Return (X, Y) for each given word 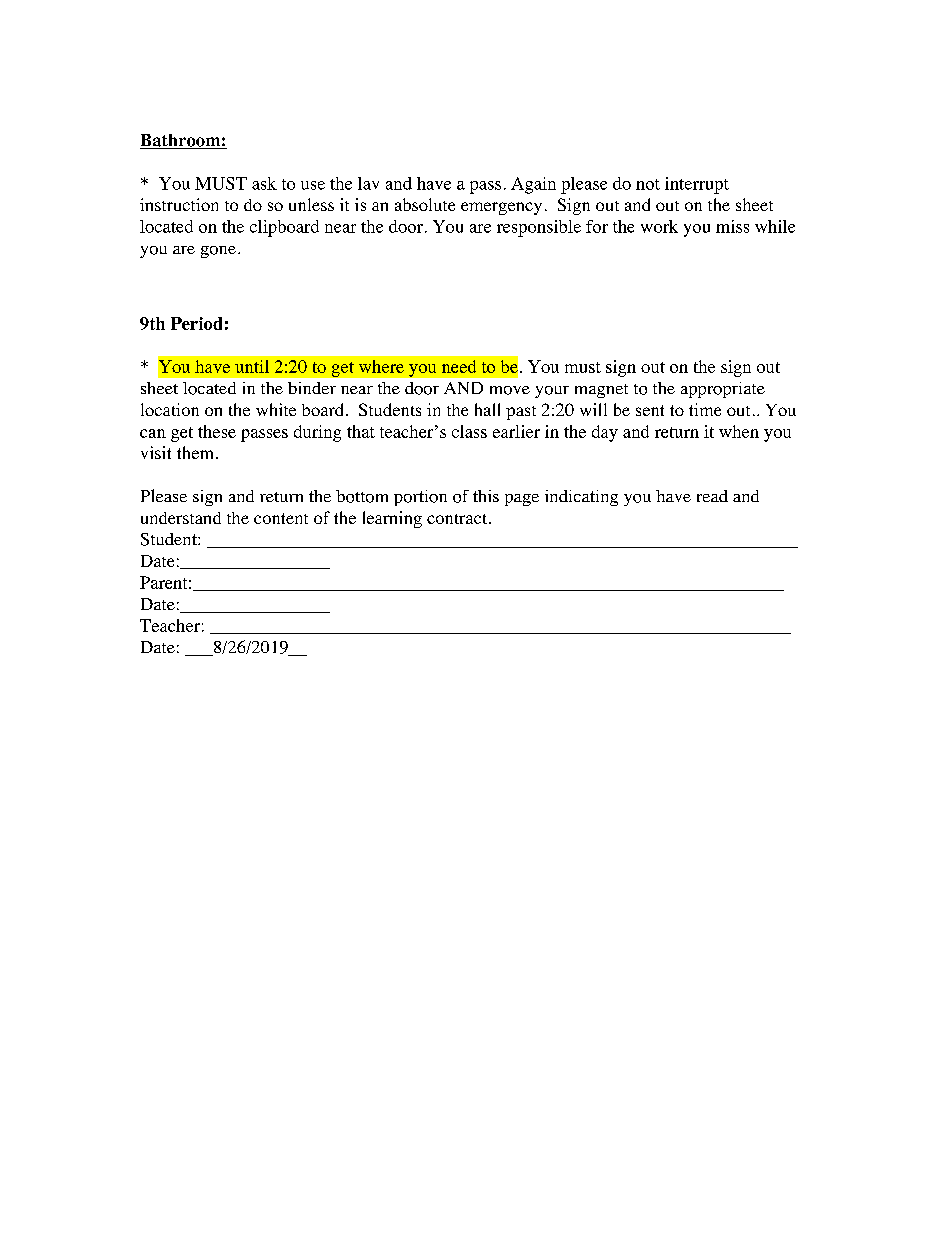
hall (487, 409)
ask (264, 183)
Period (196, 323)
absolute (425, 204)
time (705, 409)
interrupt (697, 185)
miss (732, 226)
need (459, 366)
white (276, 409)
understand (181, 518)
